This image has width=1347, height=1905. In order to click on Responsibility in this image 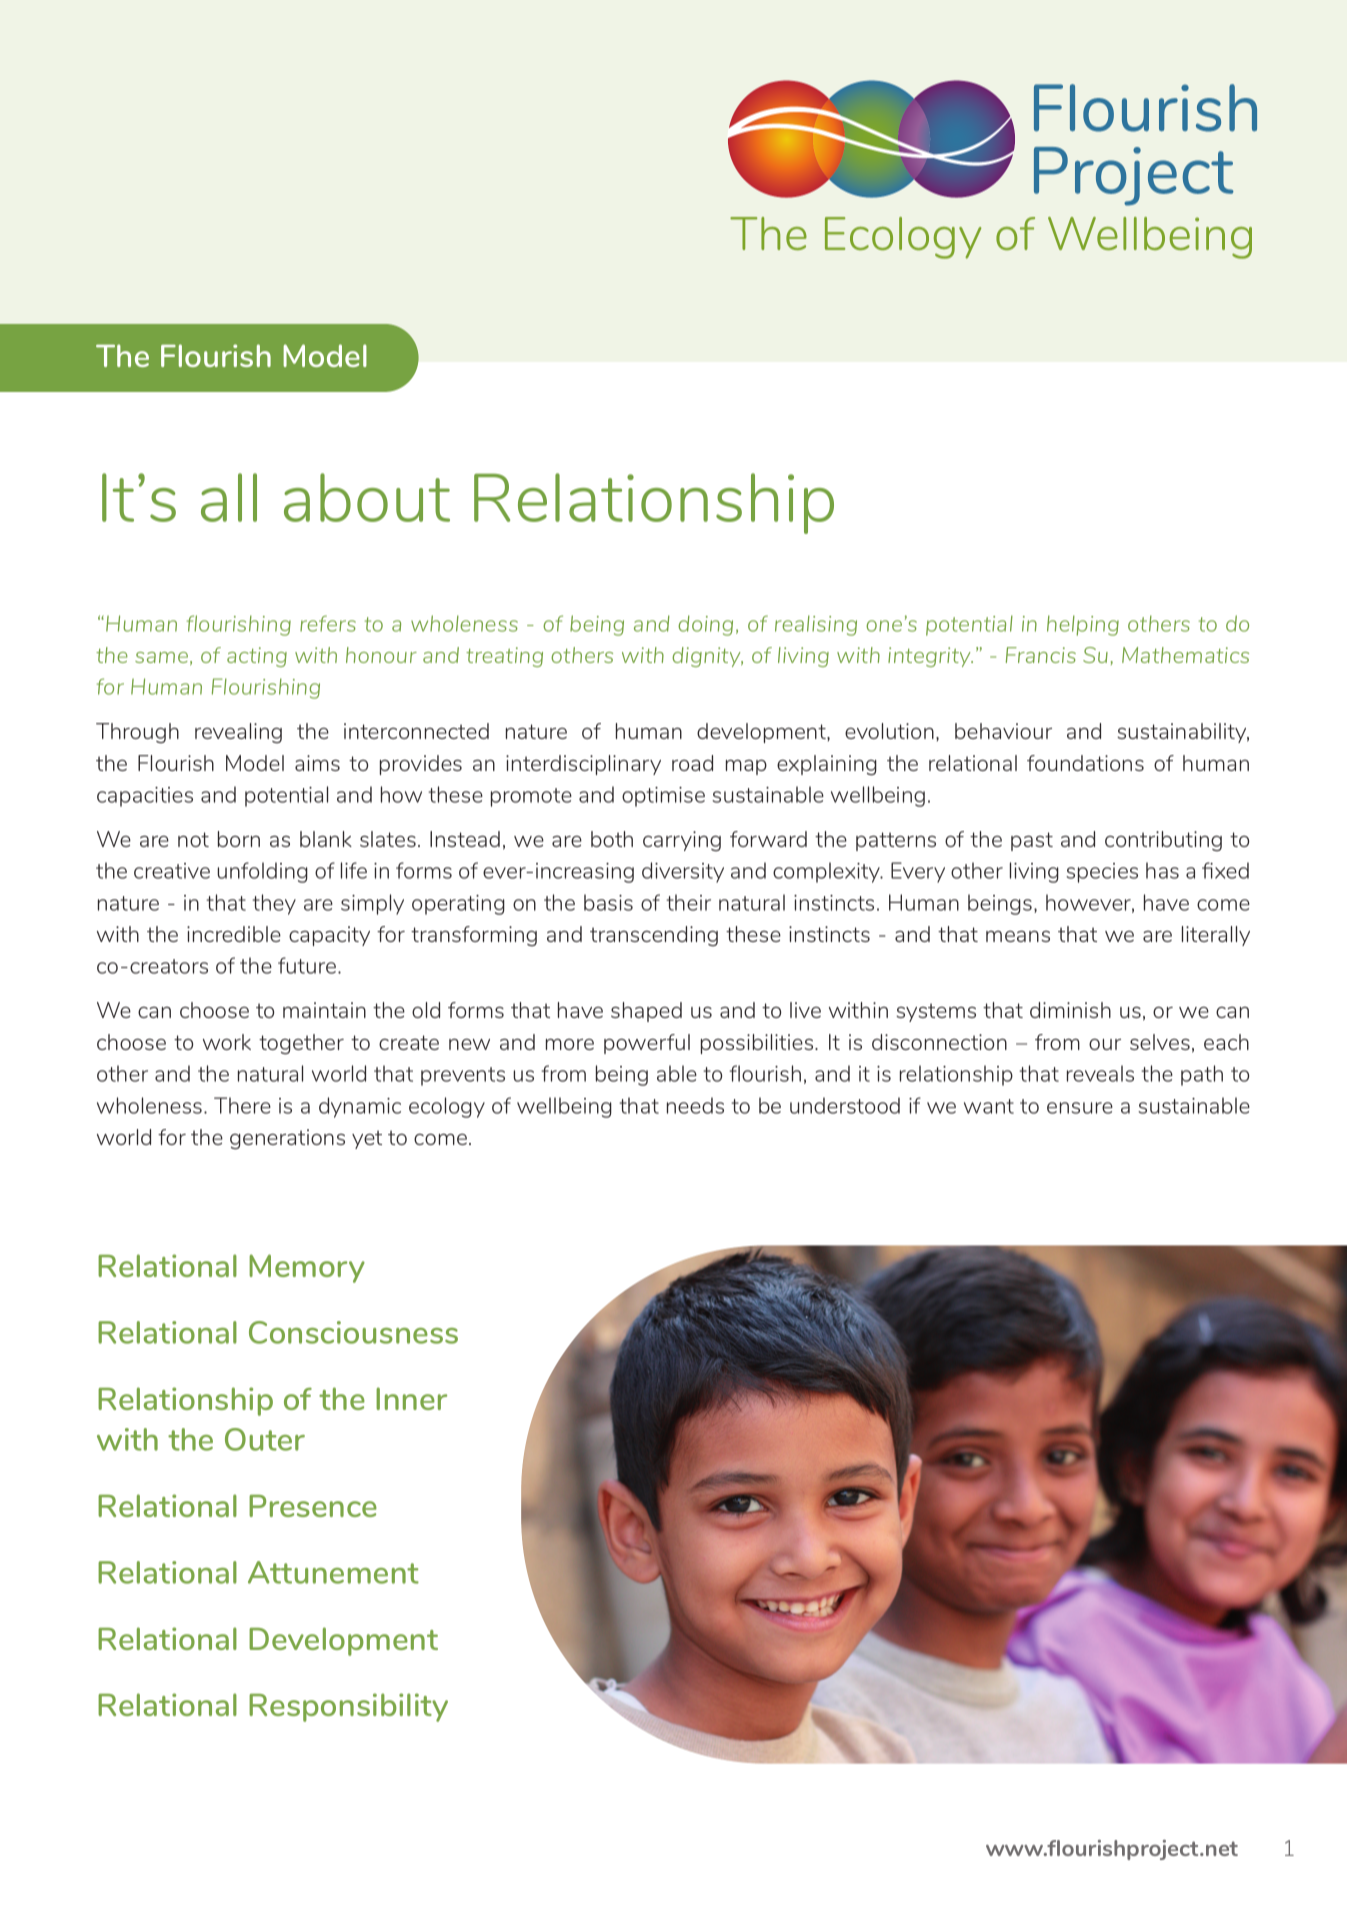, I will do `click(348, 1707)`.
